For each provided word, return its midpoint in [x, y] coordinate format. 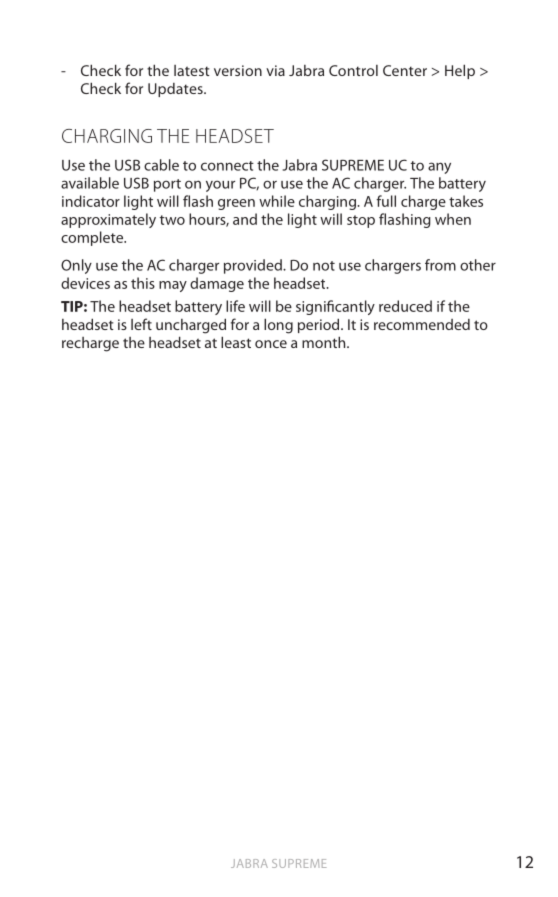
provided [254, 266]
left [141, 324]
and [245, 219]
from [440, 265]
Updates [176, 90]
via [275, 70]
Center [405, 70]
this [143, 283]
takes [466, 201]
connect [227, 166]
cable [161, 165]
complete [93, 238]
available [90, 183]
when [453, 219]
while [277, 201]
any [439, 168]
